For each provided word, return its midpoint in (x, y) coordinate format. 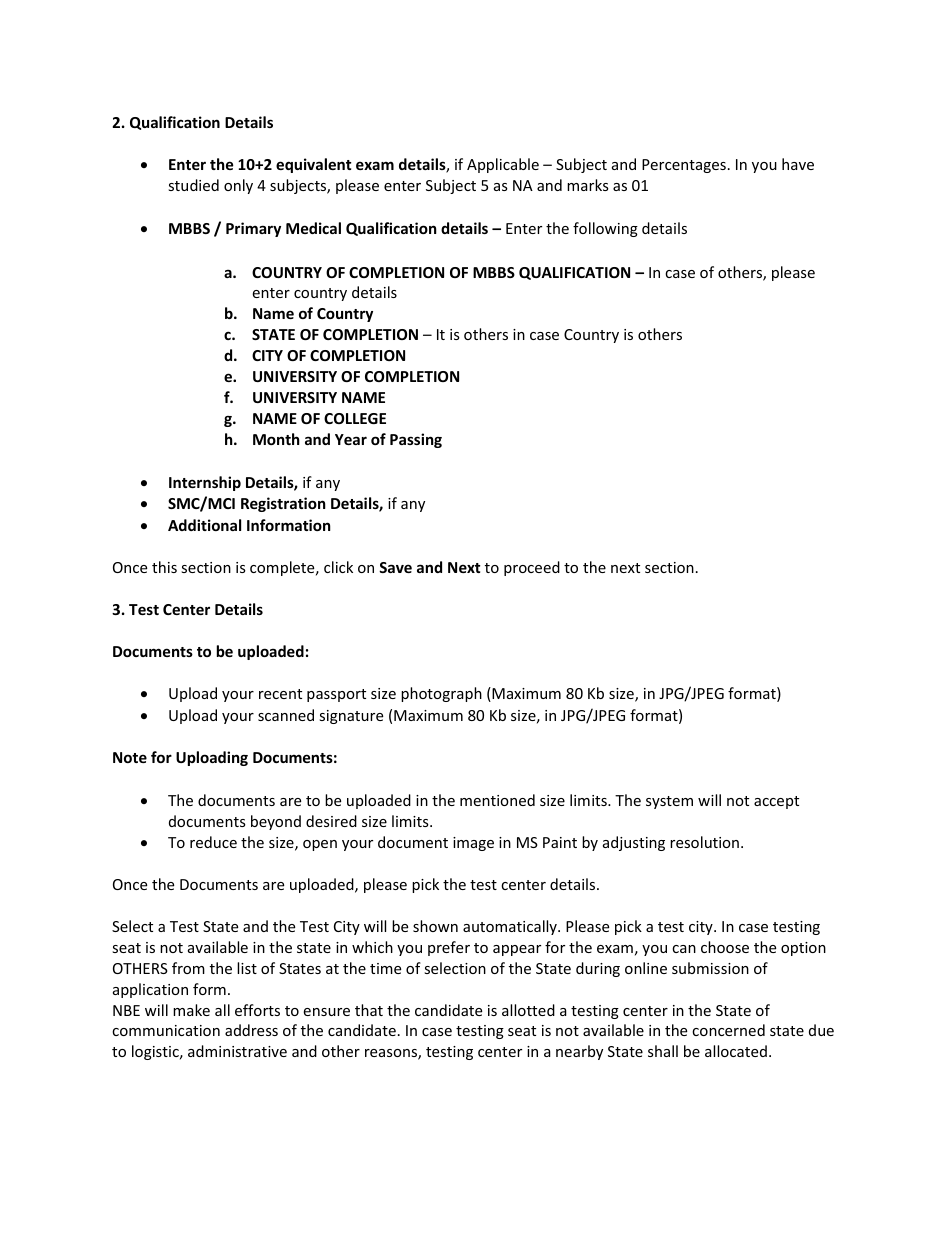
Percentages (684, 166)
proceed (532, 568)
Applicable (503, 165)
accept (776, 802)
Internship (205, 483)
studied (193, 185)
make (191, 1010)
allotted (528, 1010)
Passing (416, 440)
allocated (736, 1051)
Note (130, 757)
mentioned (497, 800)
